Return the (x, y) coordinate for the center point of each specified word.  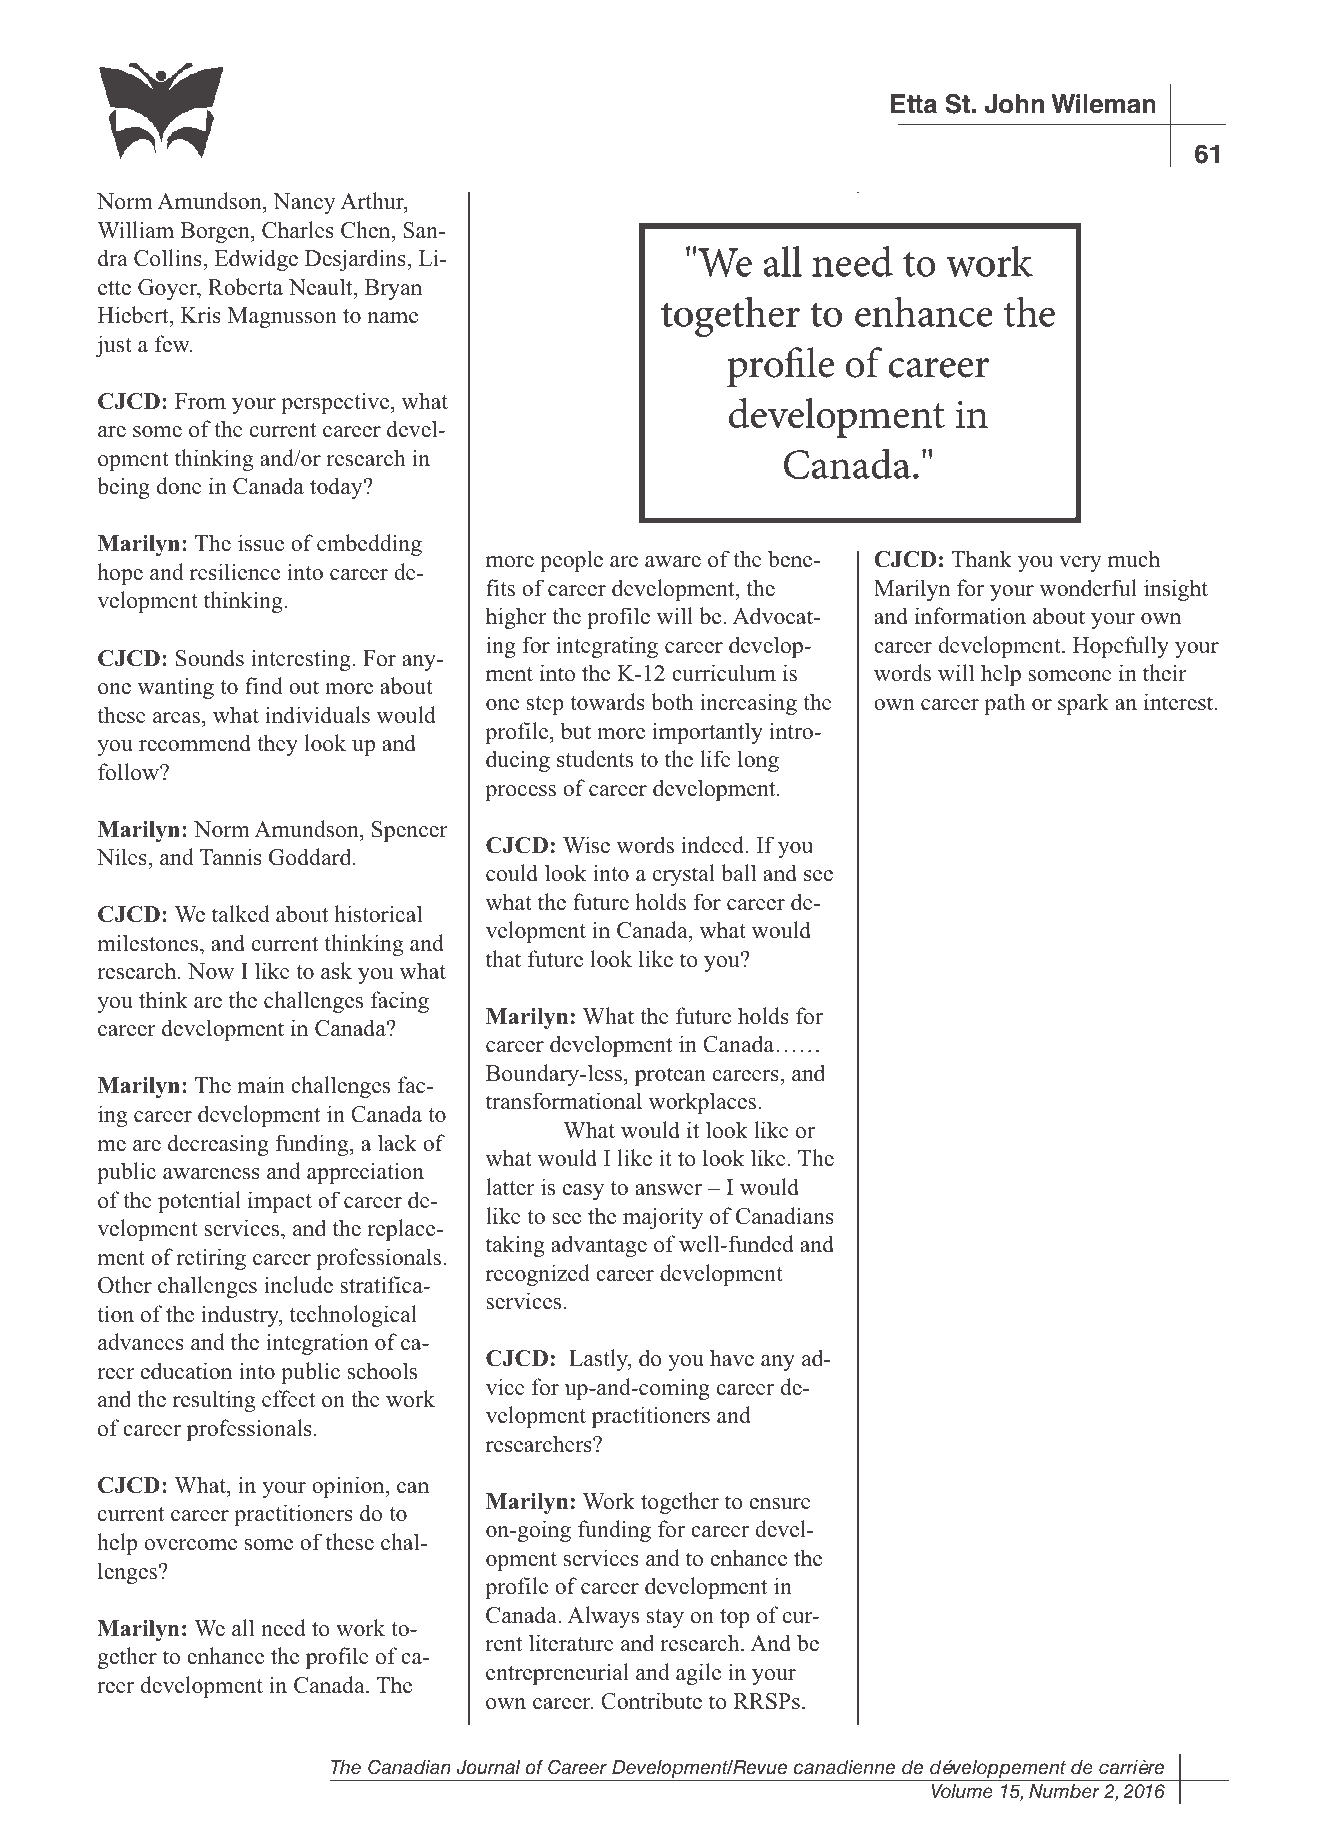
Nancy (304, 203)
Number (1064, 1791)
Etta (914, 104)
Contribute (651, 1701)
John (1014, 104)
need (283, 1628)
